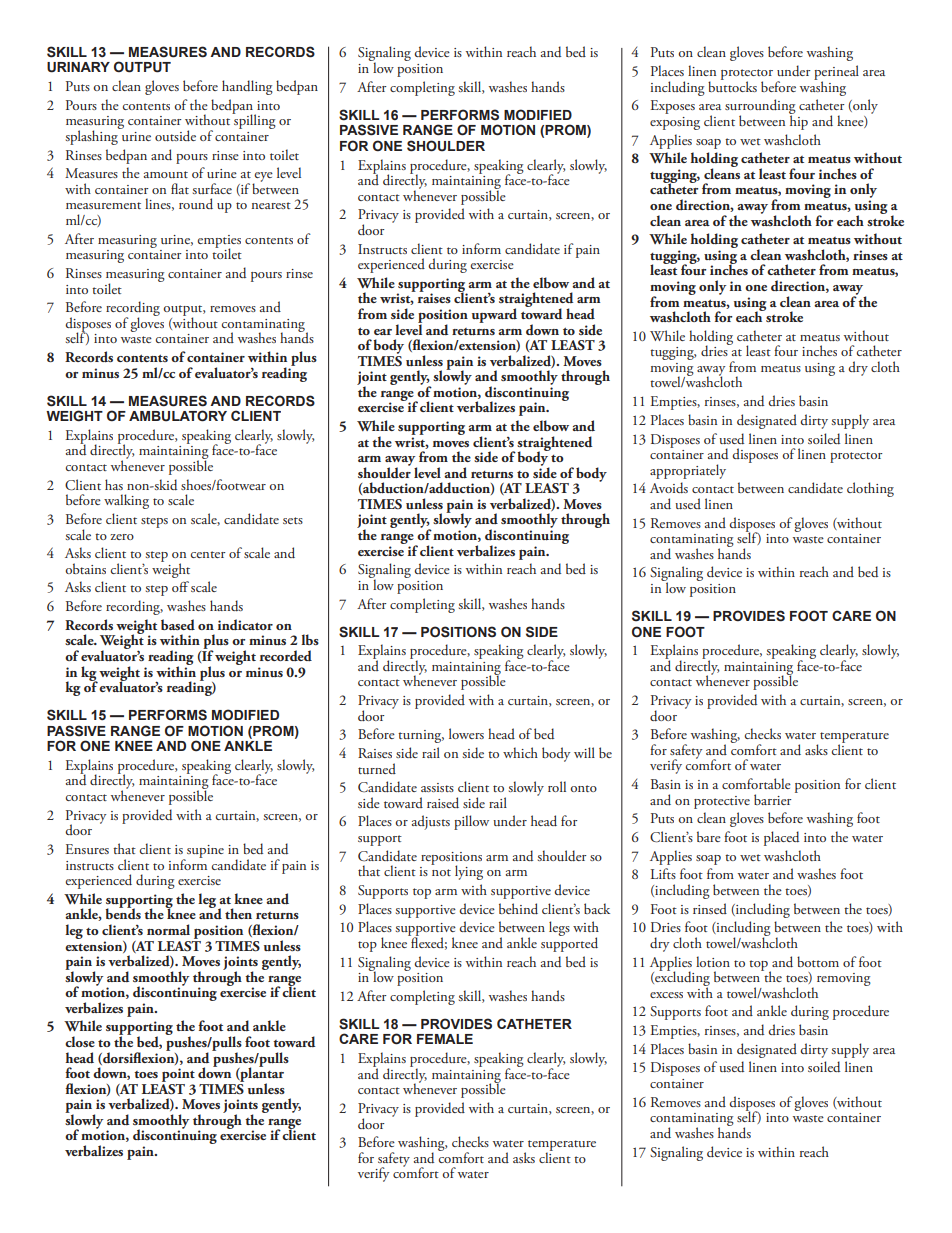  What do you see at coordinates (80, 1041) in the screenshot?
I see `close` at bounding box center [80, 1041].
